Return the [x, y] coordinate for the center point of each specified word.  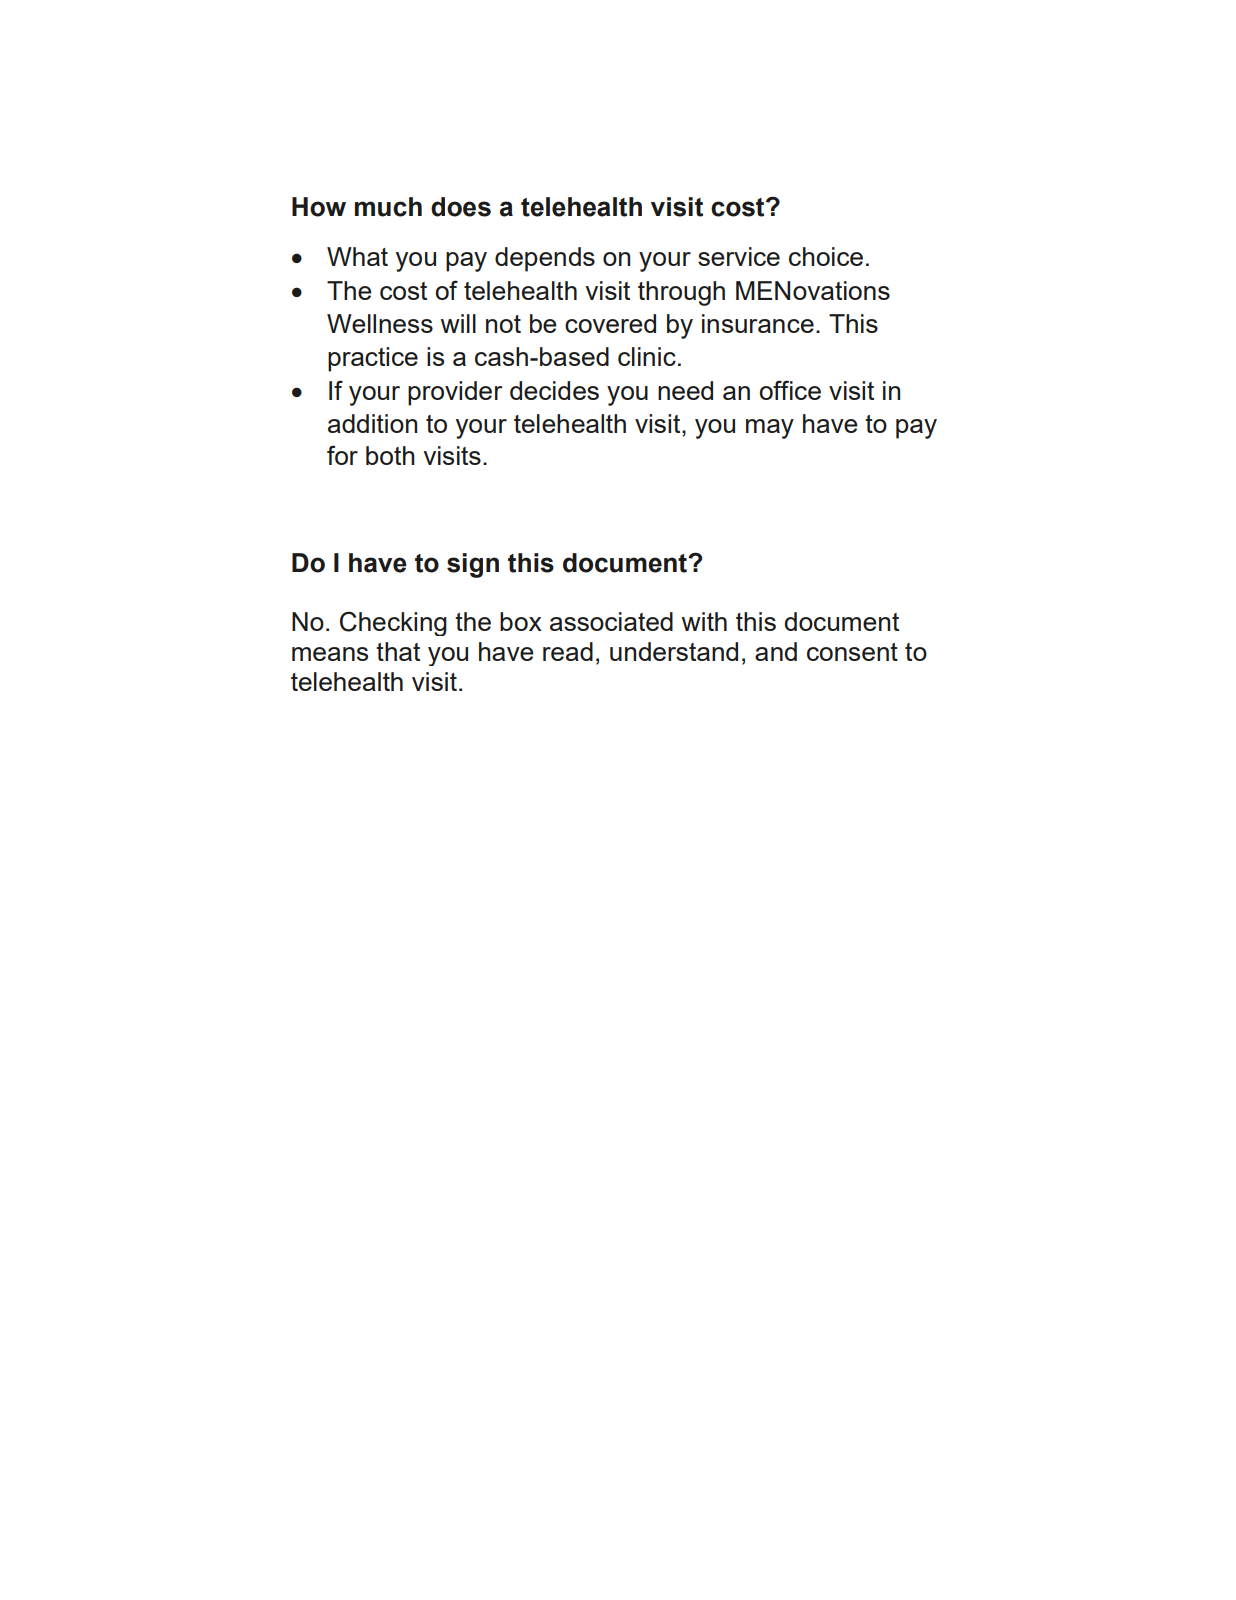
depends [545, 259]
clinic [647, 356]
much [388, 207]
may [770, 429]
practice [373, 359]
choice [826, 256]
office [790, 390]
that [398, 651]
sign [473, 565]
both [390, 455]
